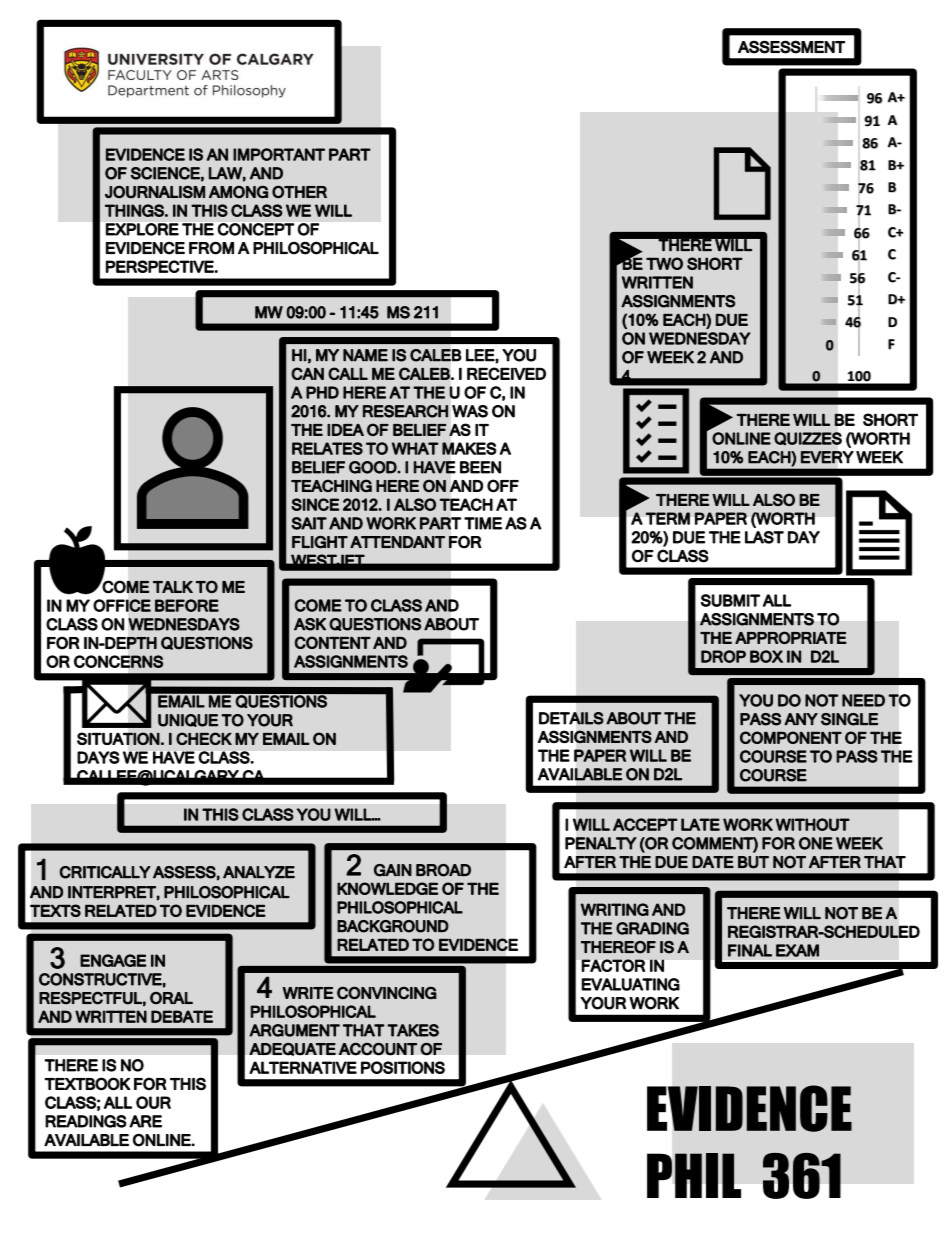 This page has width=952, height=1233. Describe the element at coordinates (812, 824) in the page. I see `WITHOUT` at that location.
